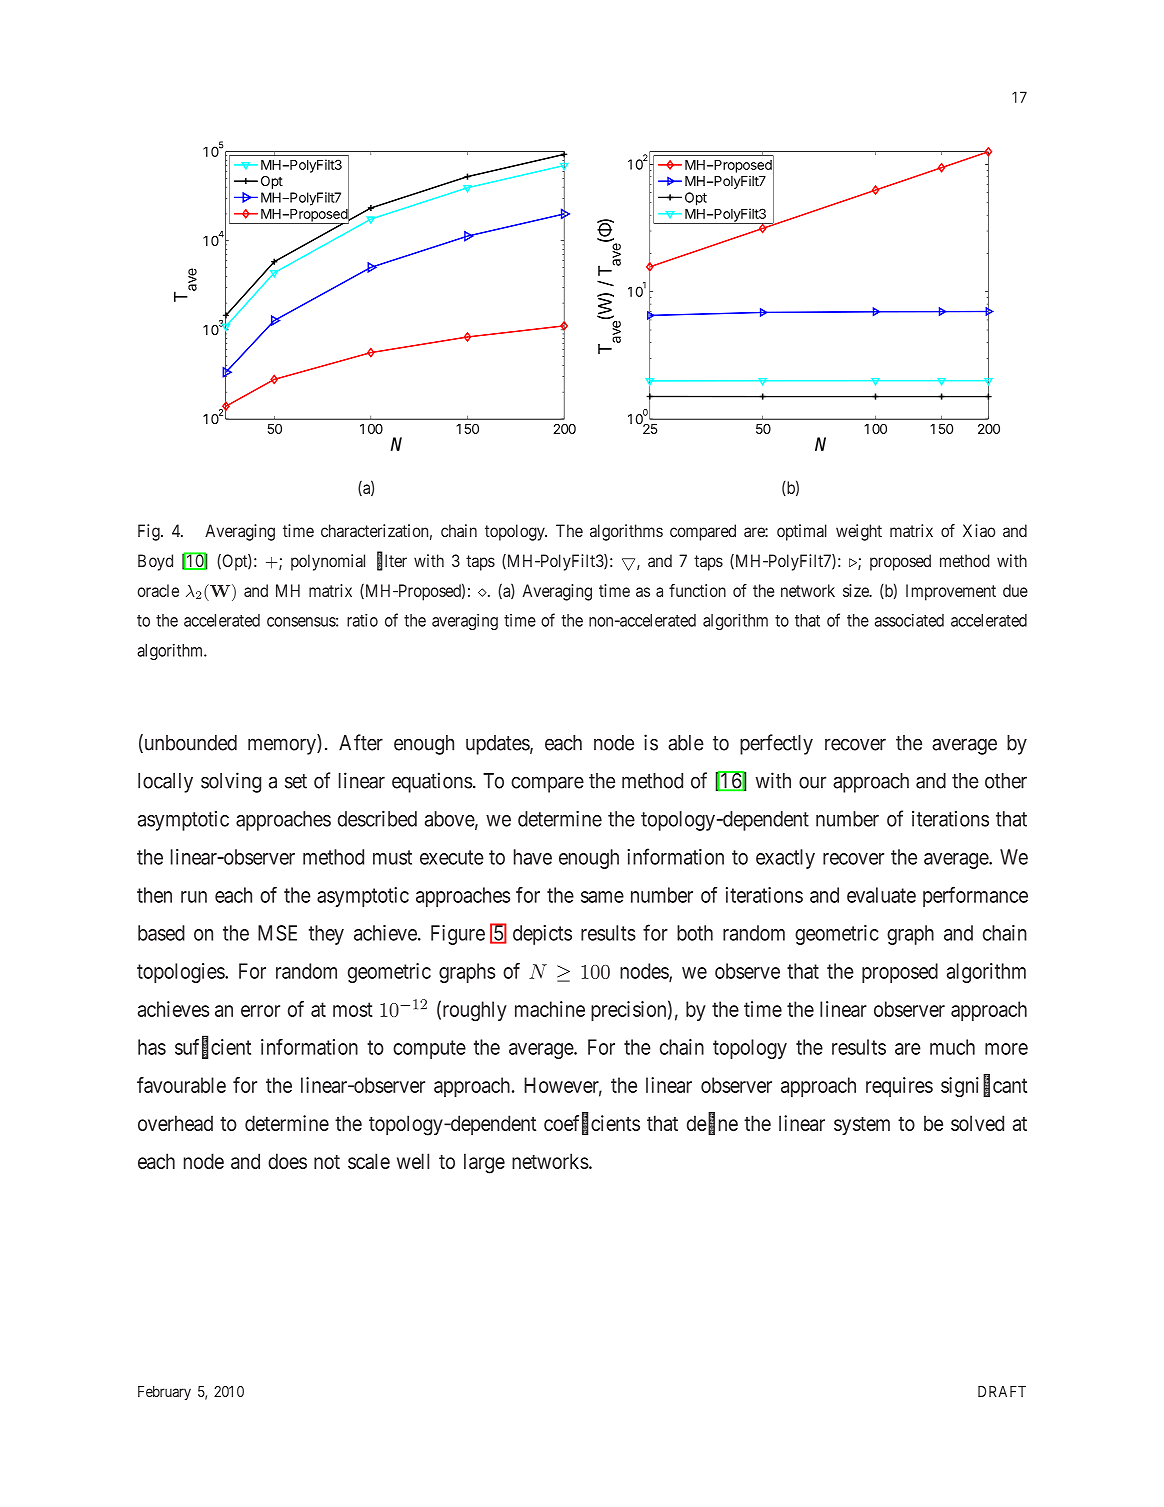 The image size is (1164, 1507). I want to click on February, so click(164, 1393).
